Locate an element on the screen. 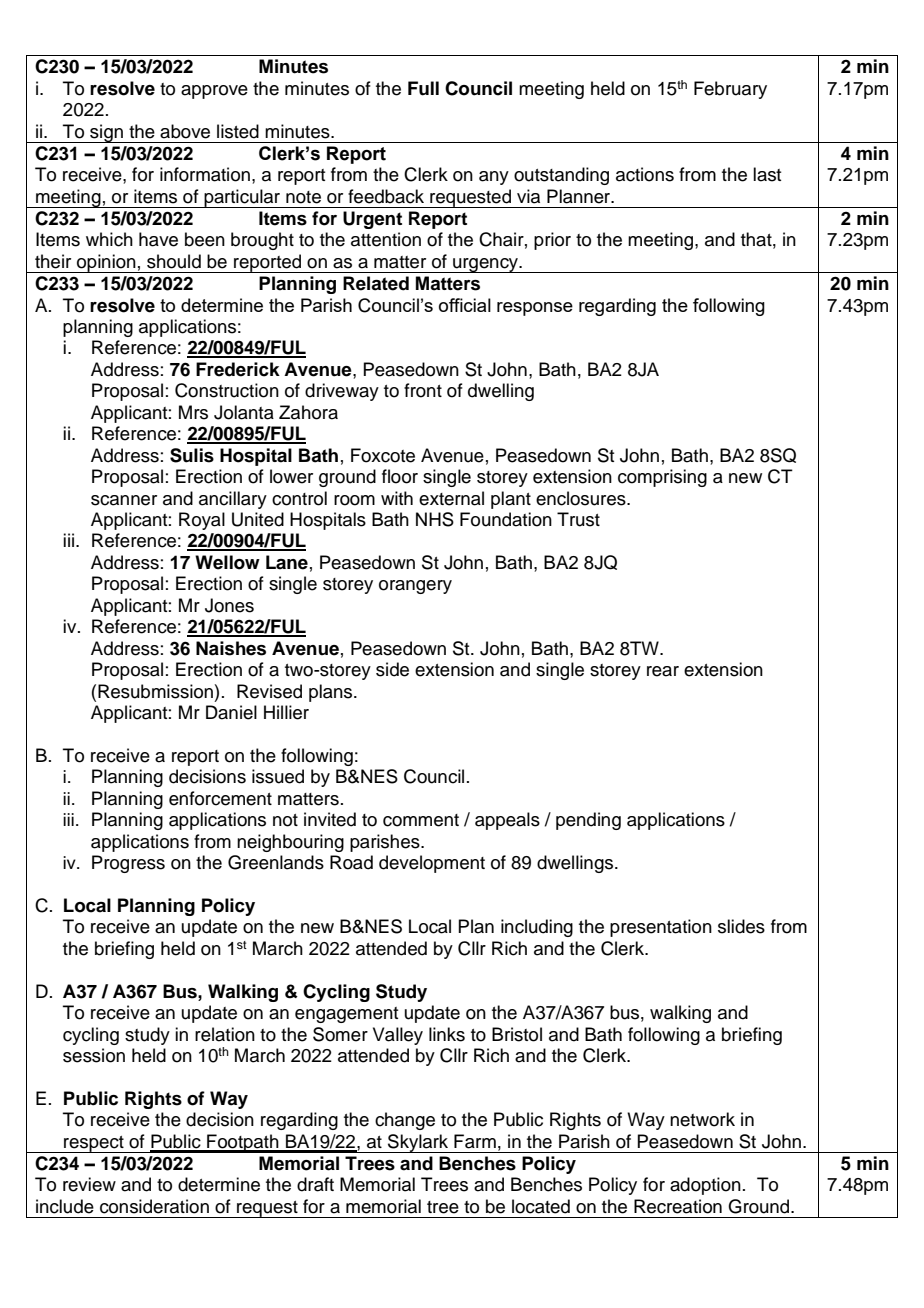 The width and height of the screenshot is (924, 1308). Progress is located at coordinates (128, 864).
